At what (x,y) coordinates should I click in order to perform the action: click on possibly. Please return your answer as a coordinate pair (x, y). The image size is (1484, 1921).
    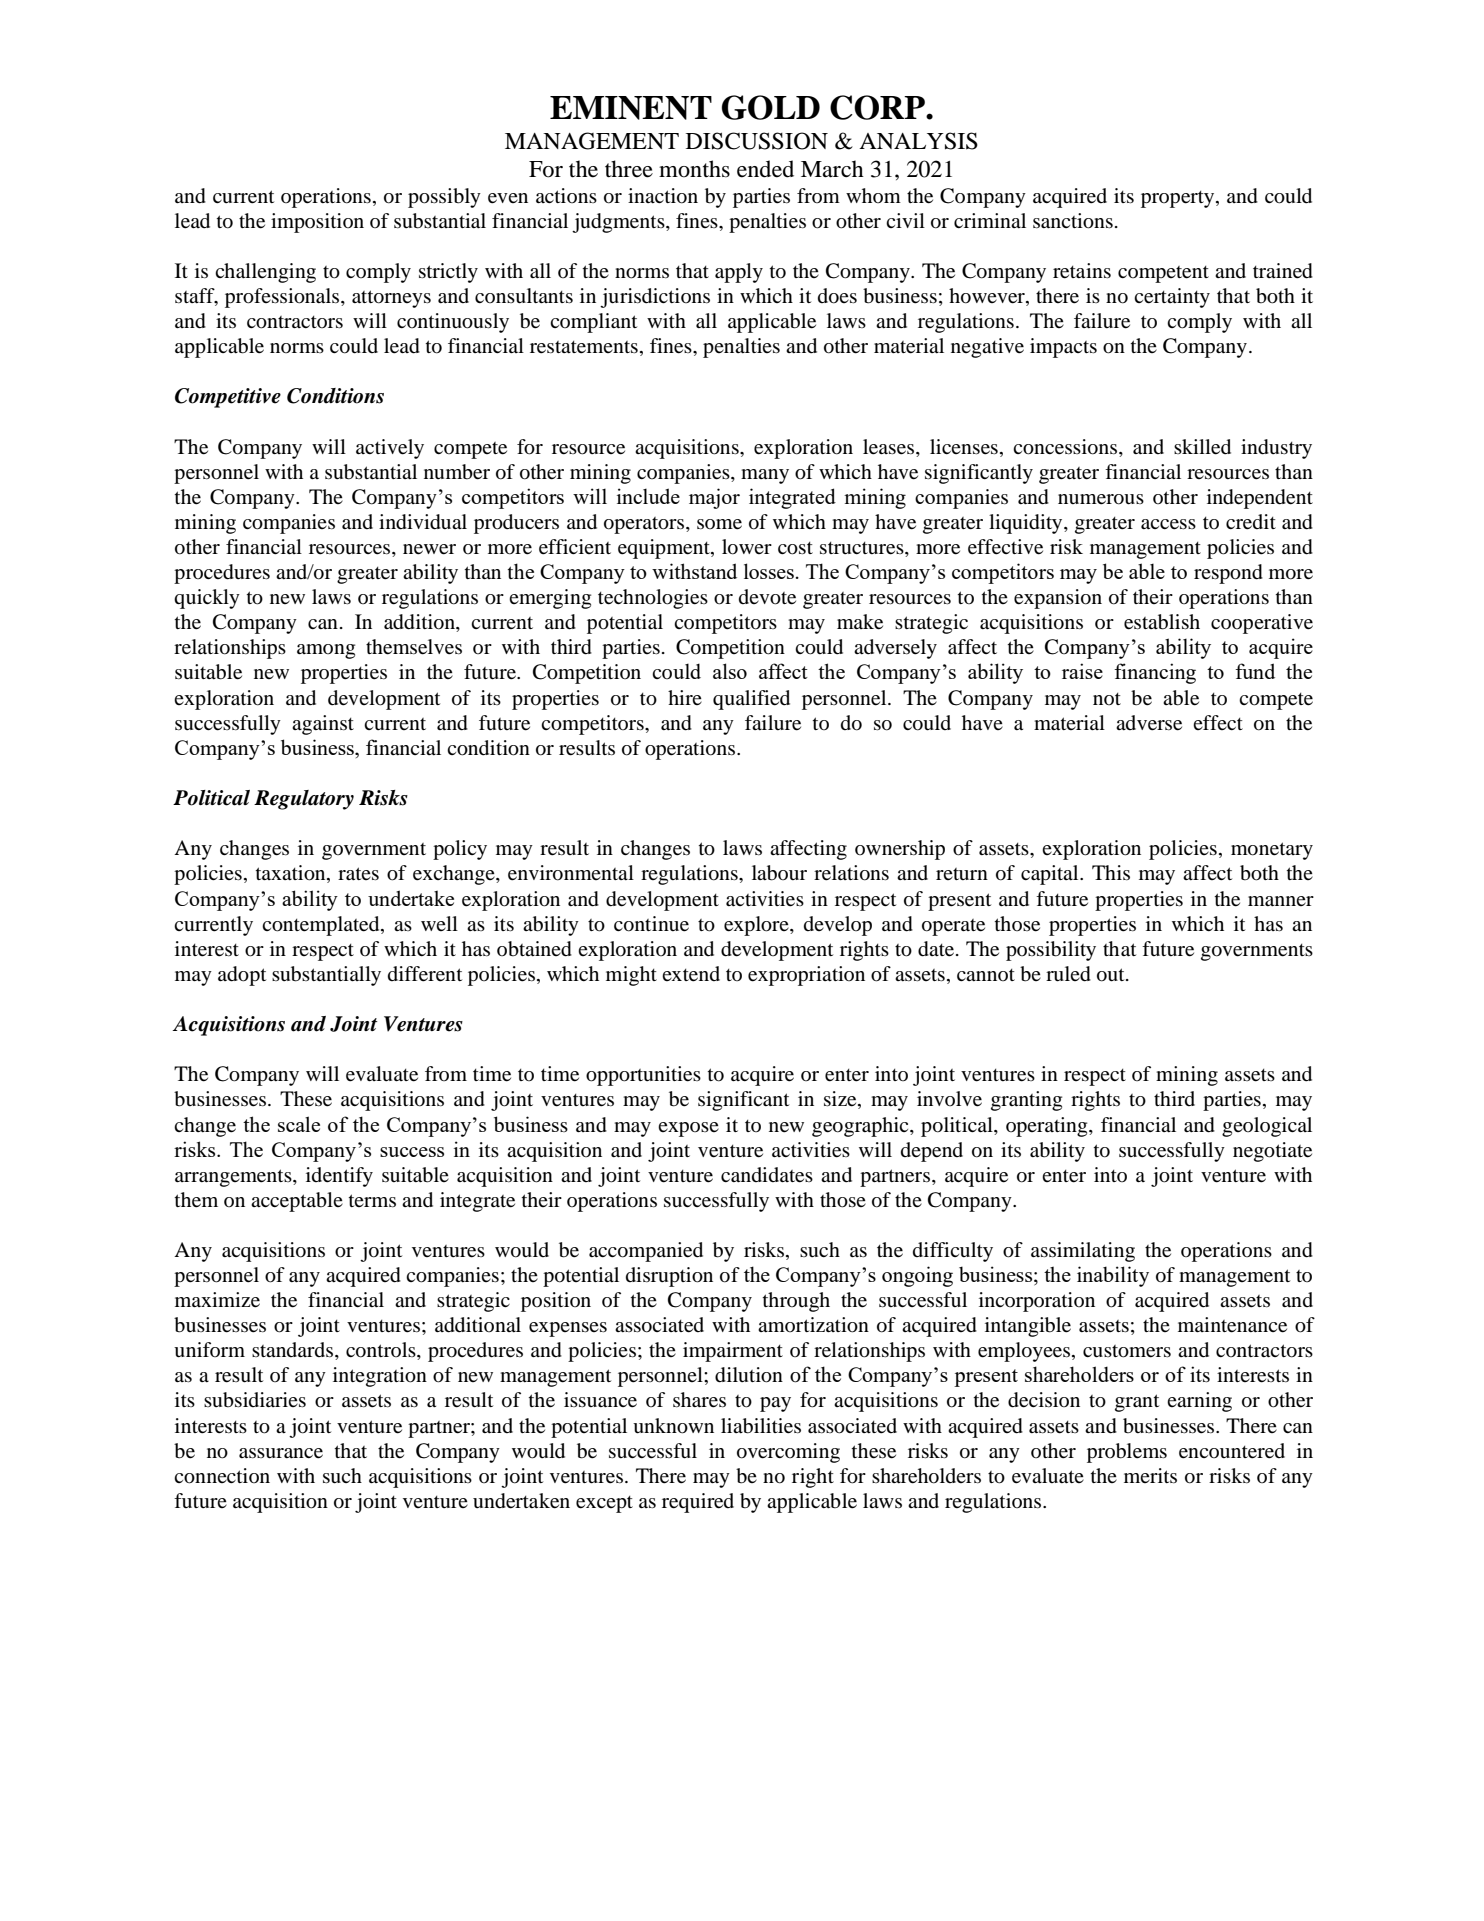
    Looking at the image, I should click on (444, 198).
